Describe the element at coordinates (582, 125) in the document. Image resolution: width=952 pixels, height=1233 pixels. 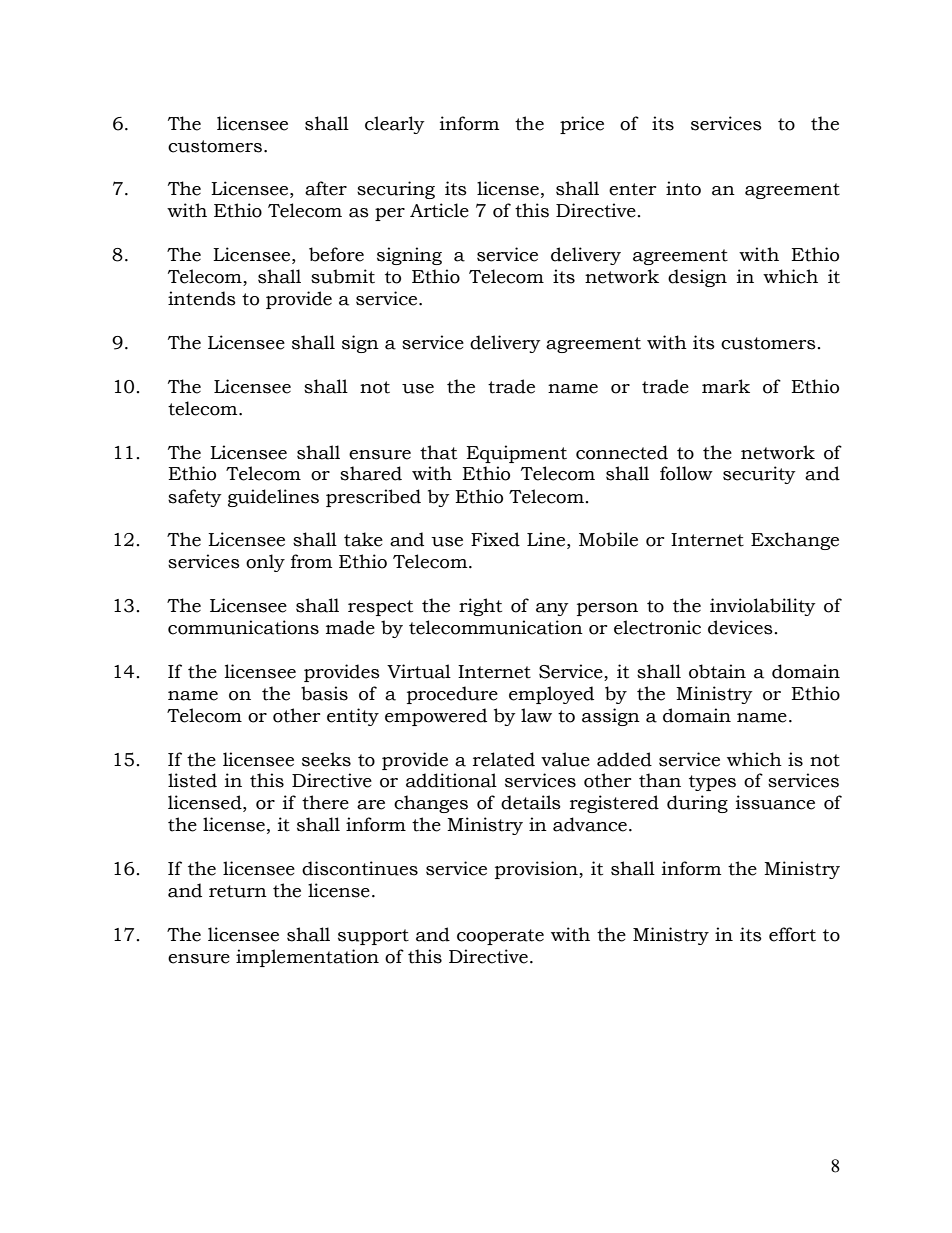
I see `price` at that location.
